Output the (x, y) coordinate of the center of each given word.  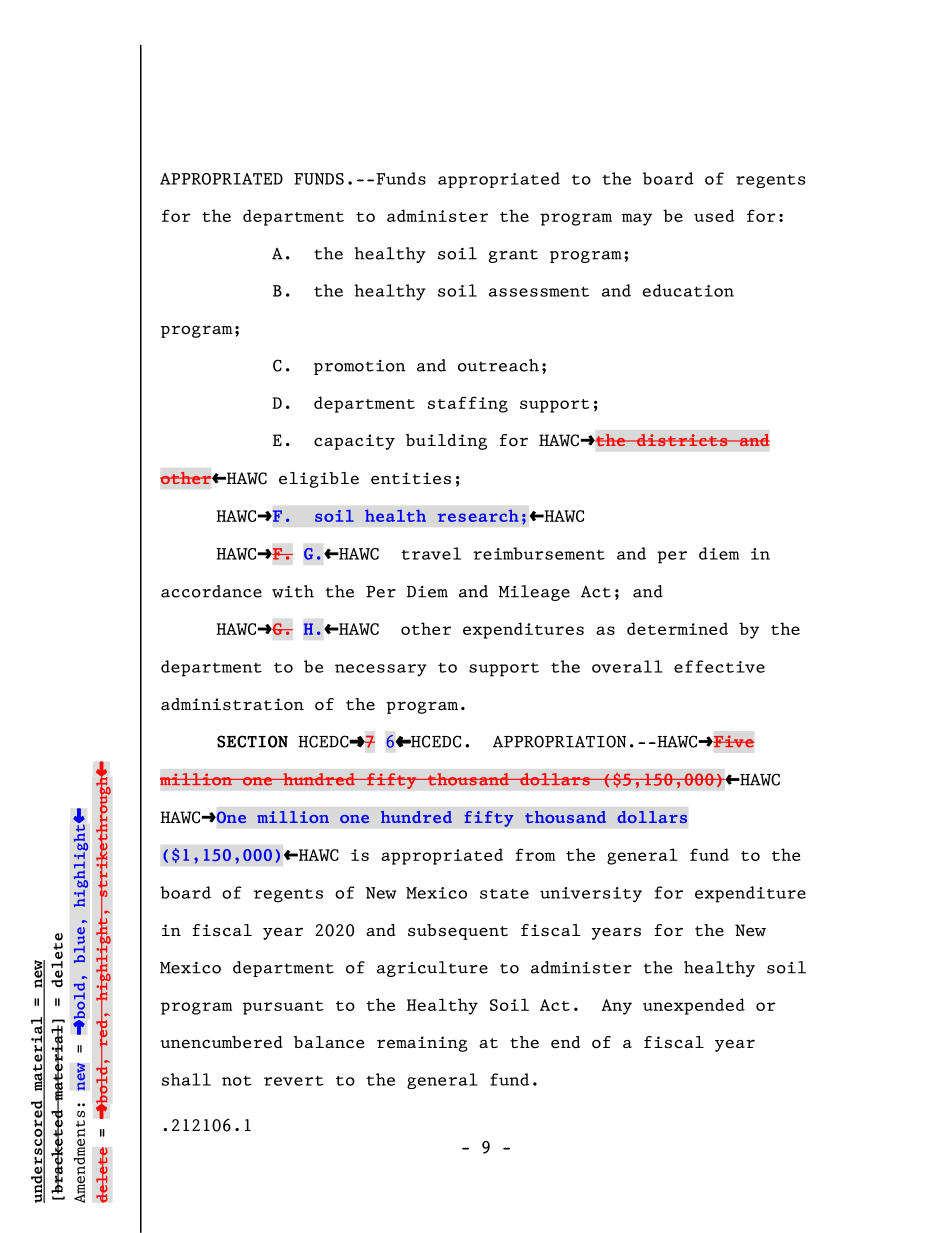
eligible (319, 480)
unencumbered (221, 1042)
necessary (381, 670)
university (591, 895)
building (446, 442)
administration (232, 704)
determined (677, 628)
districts (682, 440)
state (504, 894)
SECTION (252, 741)
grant (513, 256)
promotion (360, 367)
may (637, 219)
